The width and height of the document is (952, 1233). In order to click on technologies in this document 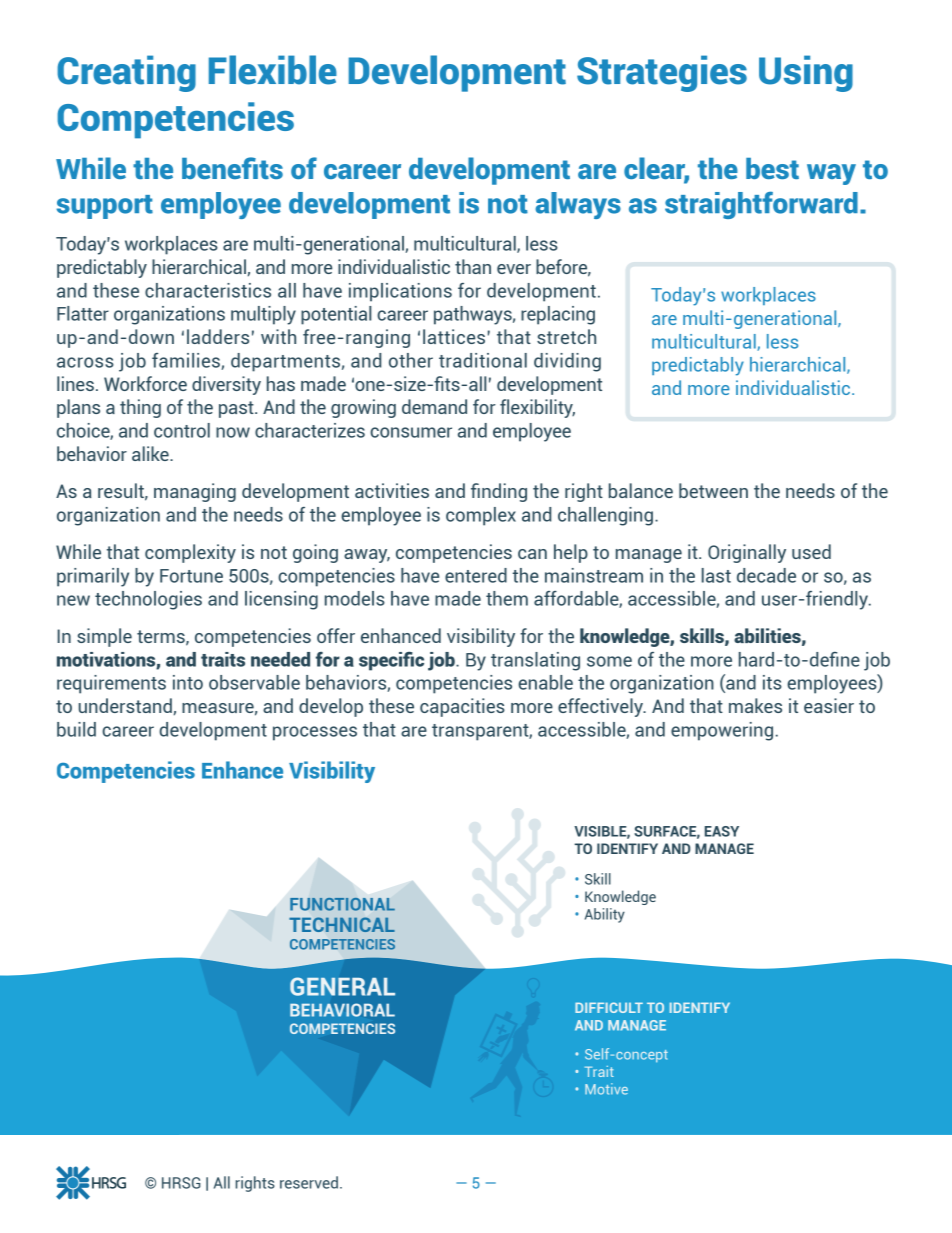, I will do `click(148, 600)`.
